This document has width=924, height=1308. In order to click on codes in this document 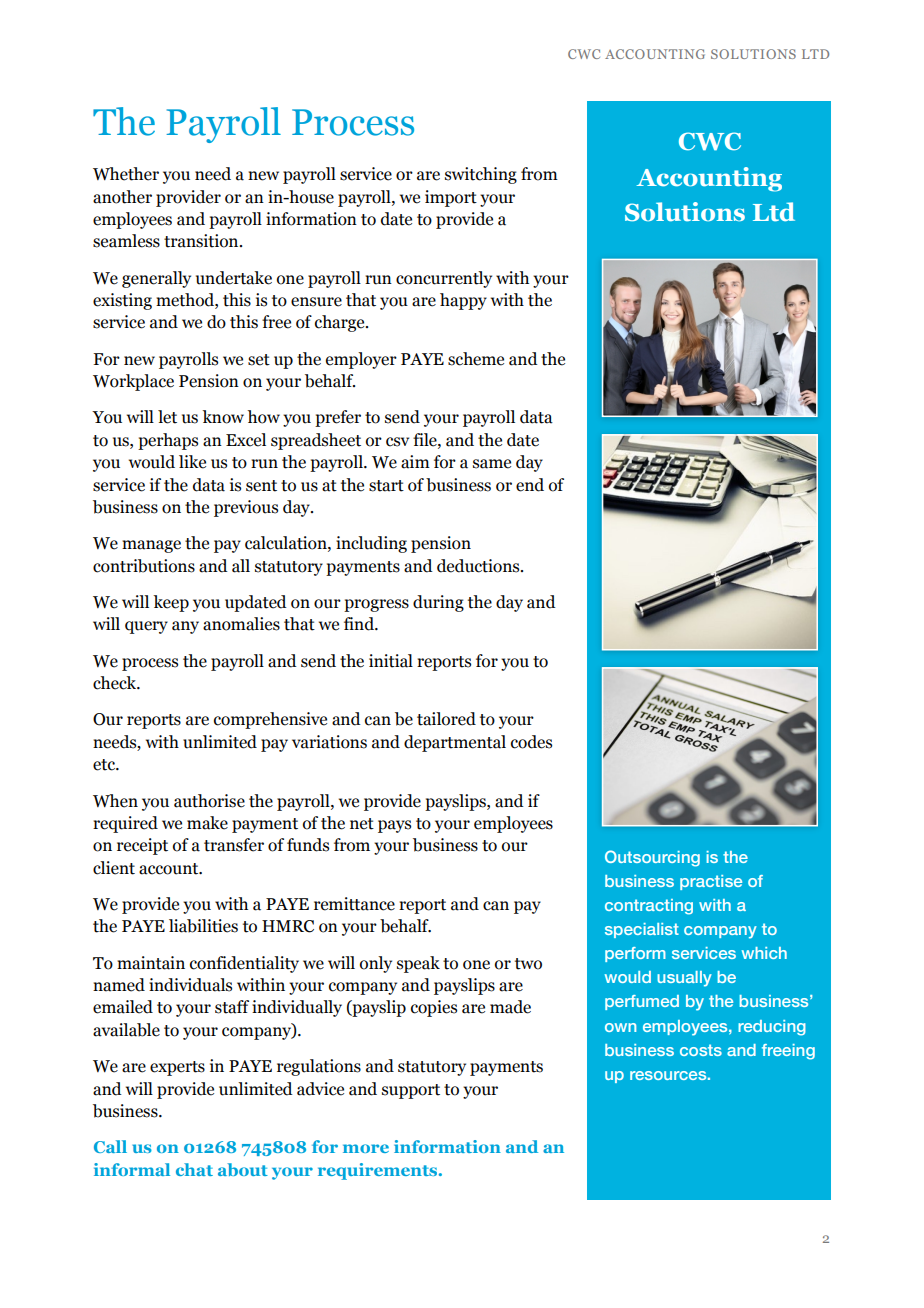, I will do `click(531, 742)`.
